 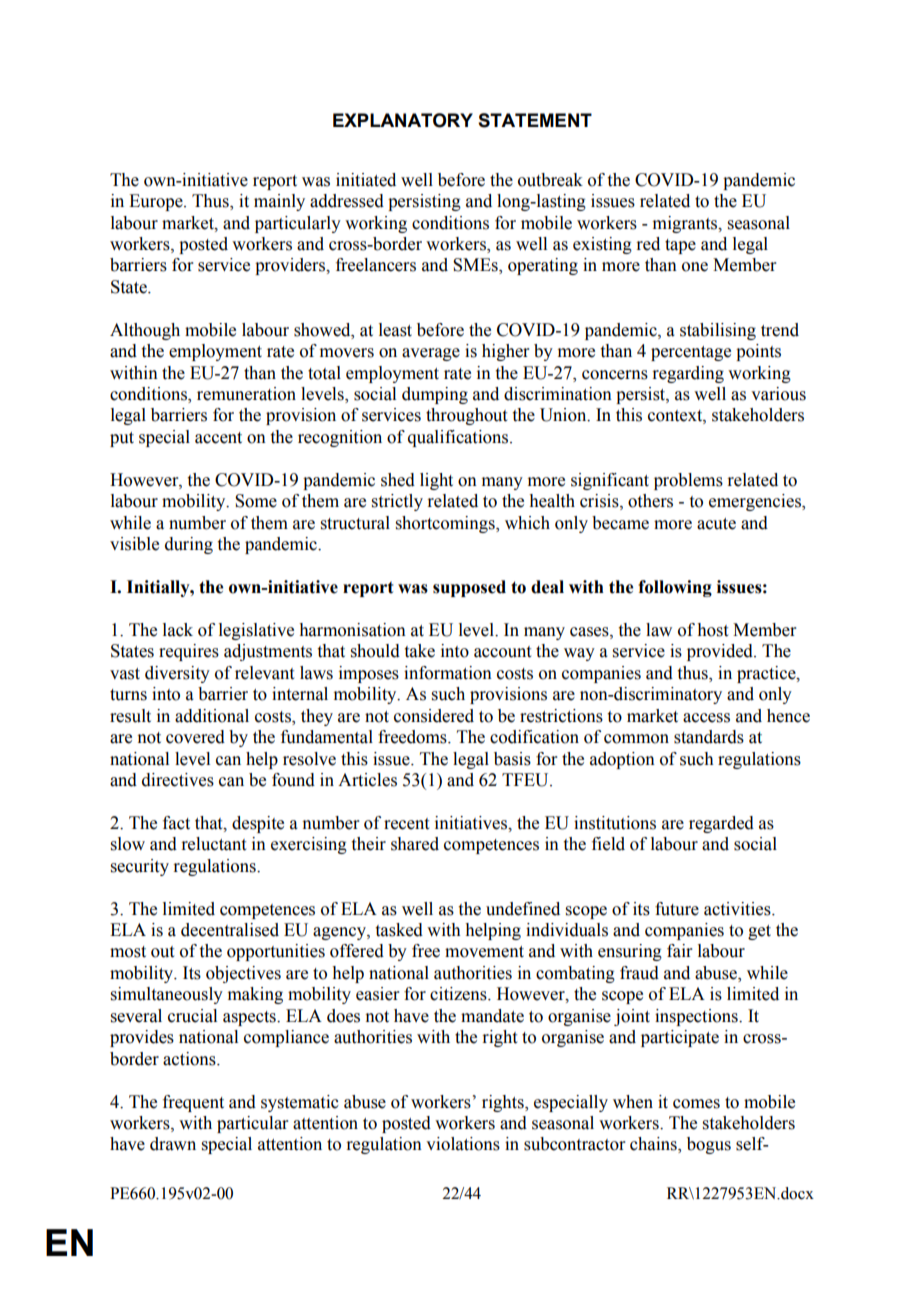 What do you see at coordinates (193, 1103) in the page?
I see `frequent` at bounding box center [193, 1103].
